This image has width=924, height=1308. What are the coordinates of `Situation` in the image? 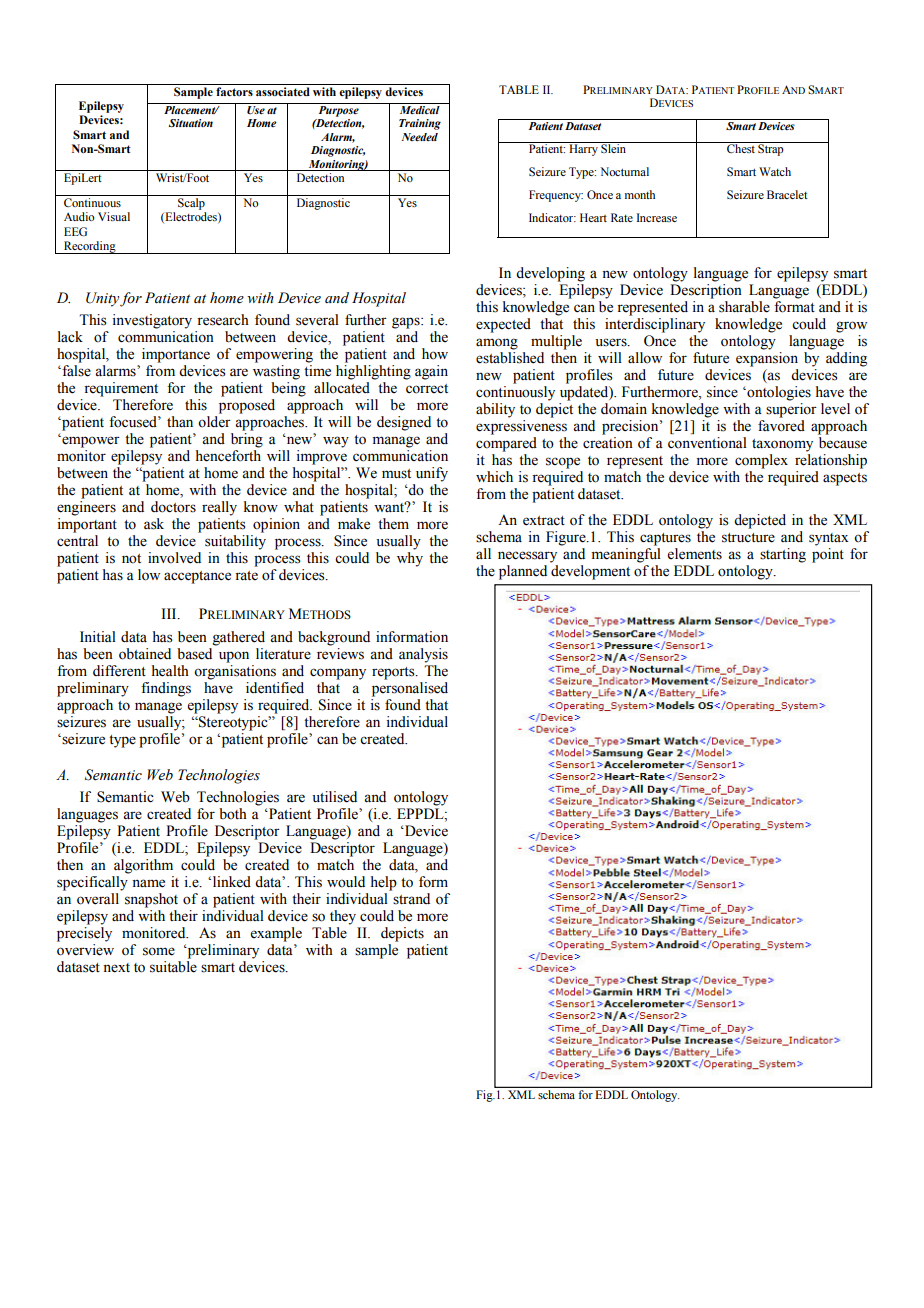 It's located at (190, 123).
